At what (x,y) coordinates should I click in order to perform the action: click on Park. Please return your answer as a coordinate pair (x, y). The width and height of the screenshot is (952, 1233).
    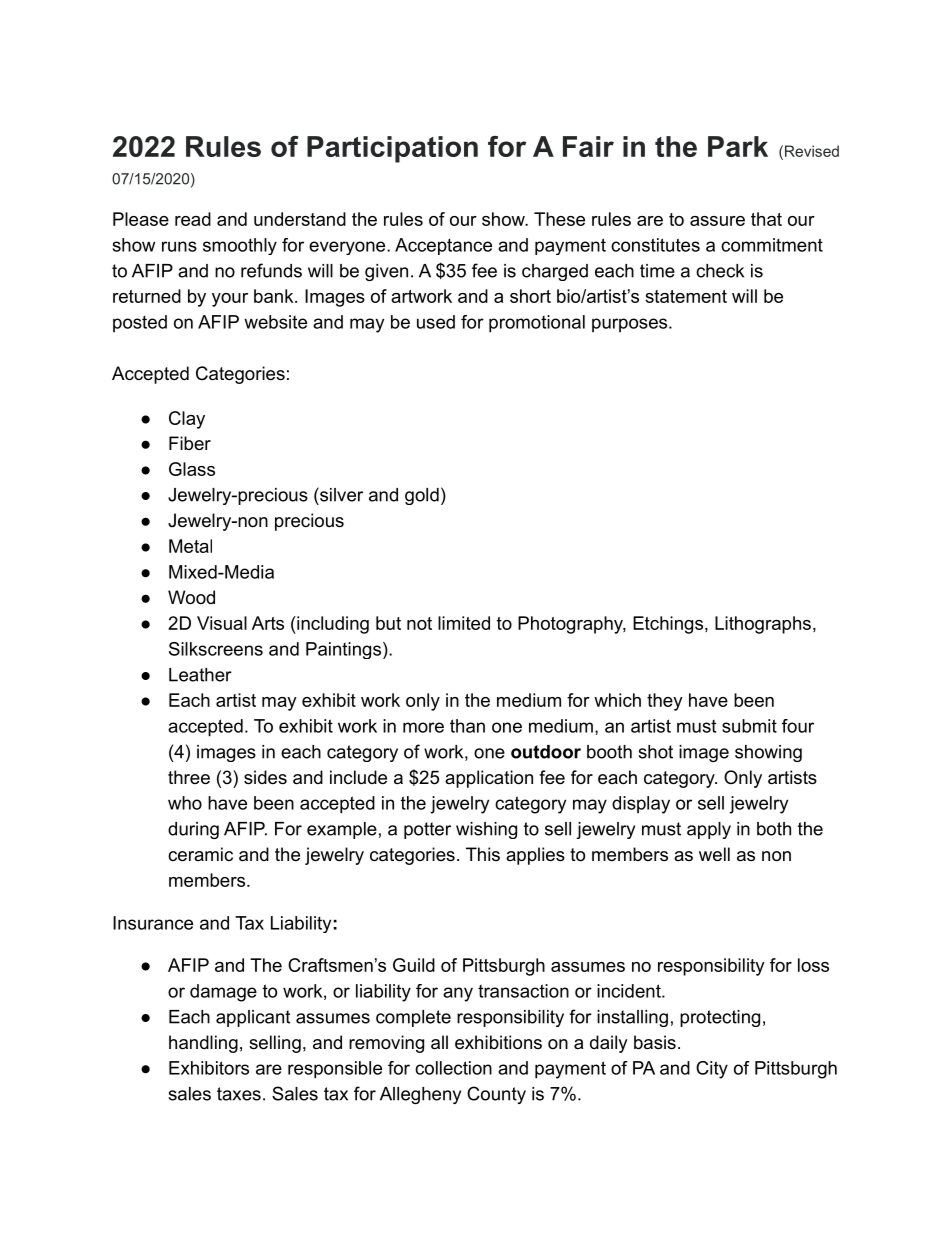
    Looking at the image, I should click on (738, 146).
